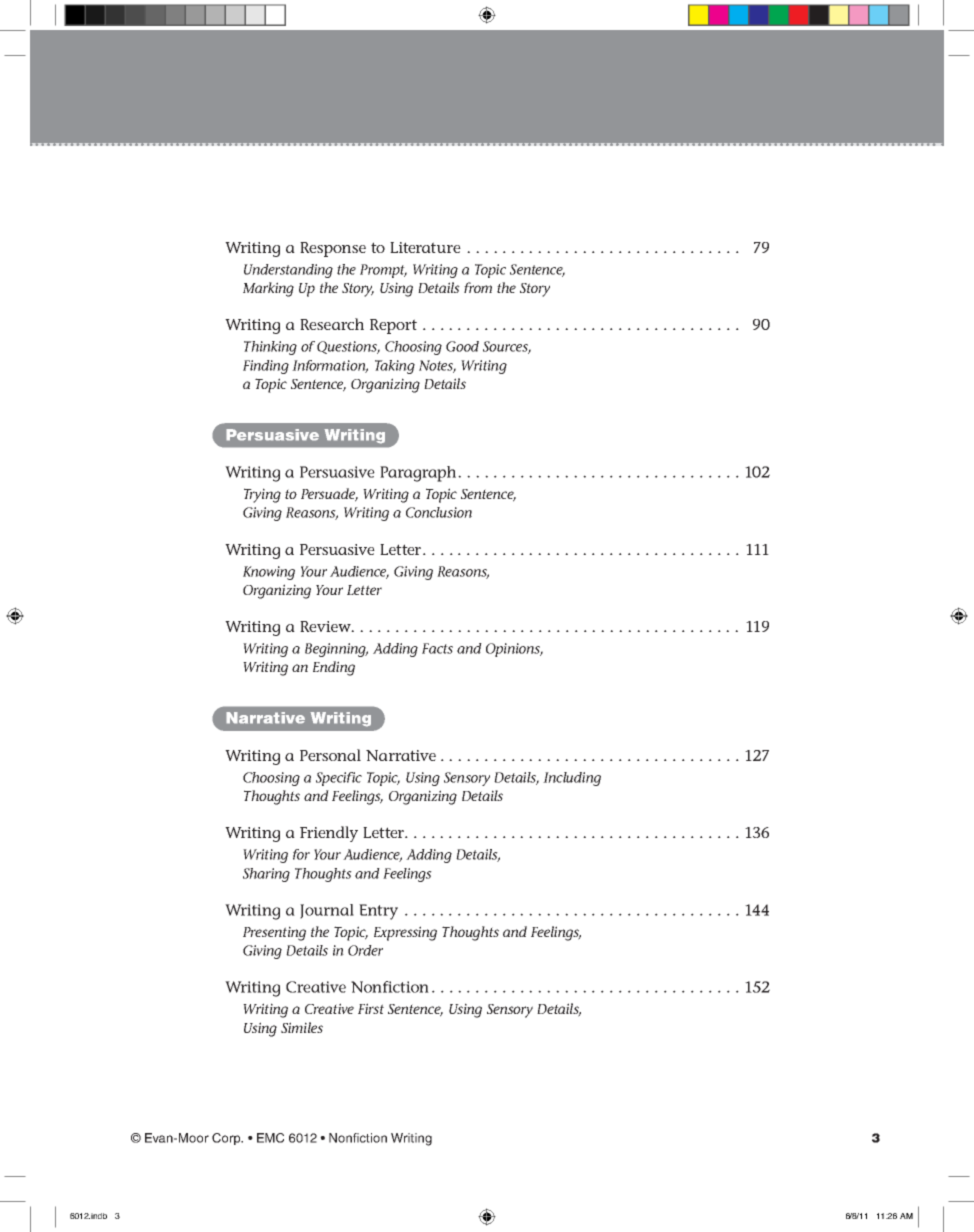  I want to click on Good, so click(462, 346).
